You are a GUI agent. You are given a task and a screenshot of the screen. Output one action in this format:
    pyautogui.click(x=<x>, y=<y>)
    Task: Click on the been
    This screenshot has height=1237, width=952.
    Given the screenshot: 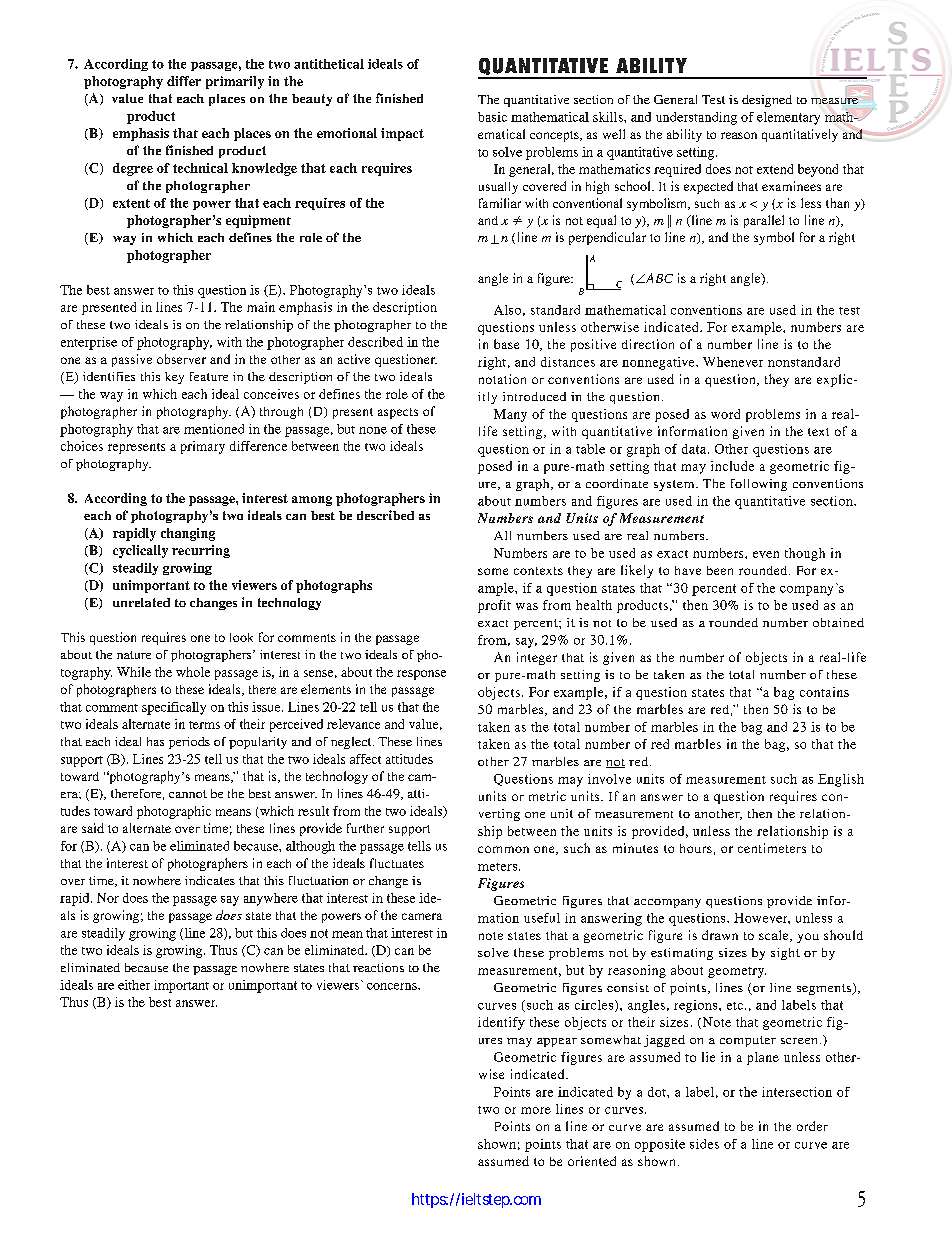 What is the action you would take?
    pyautogui.click(x=720, y=570)
